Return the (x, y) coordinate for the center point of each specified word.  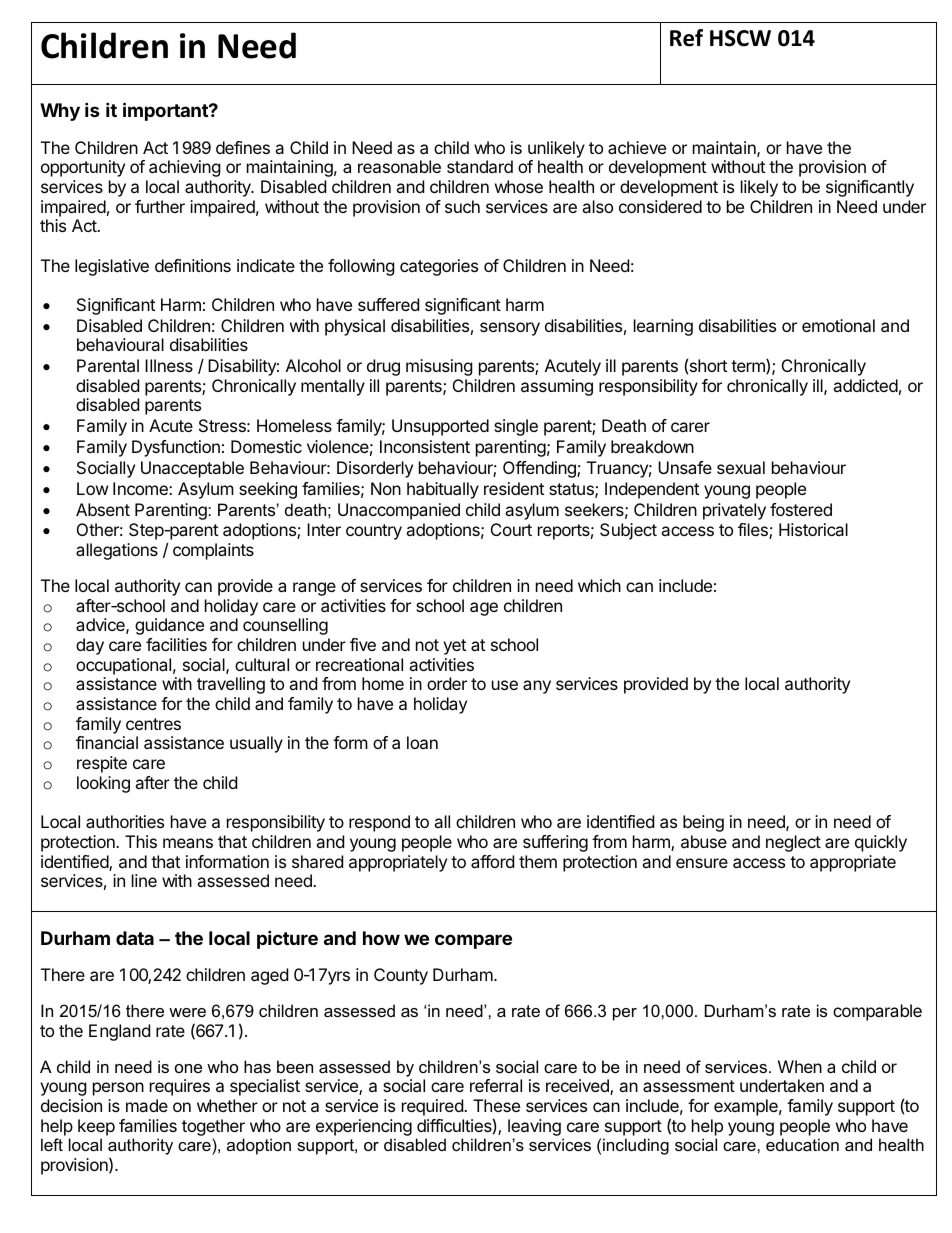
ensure (702, 863)
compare (473, 941)
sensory (510, 329)
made (147, 1105)
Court (511, 529)
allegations (117, 551)
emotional (838, 325)
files (754, 531)
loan (422, 742)
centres (153, 724)
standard (480, 166)
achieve (637, 147)
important (166, 111)
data (135, 938)
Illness (169, 365)
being (703, 823)
